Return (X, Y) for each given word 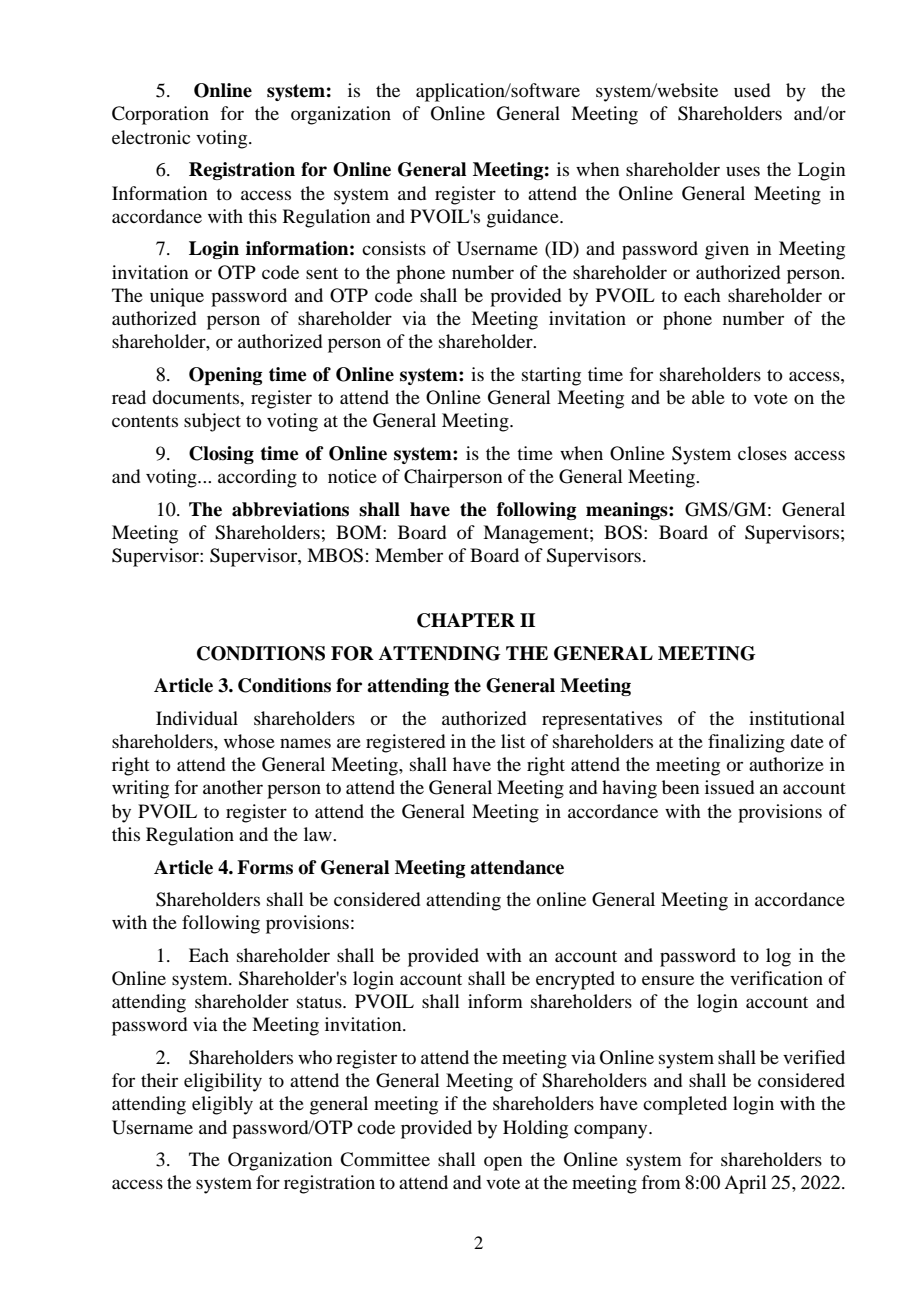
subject (212, 422)
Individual (197, 718)
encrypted (575, 980)
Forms (265, 867)
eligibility (223, 1082)
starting (551, 376)
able (708, 397)
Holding (535, 1129)
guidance (524, 218)
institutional (797, 718)
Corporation (160, 115)
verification (776, 978)
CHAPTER (466, 620)
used (752, 90)
